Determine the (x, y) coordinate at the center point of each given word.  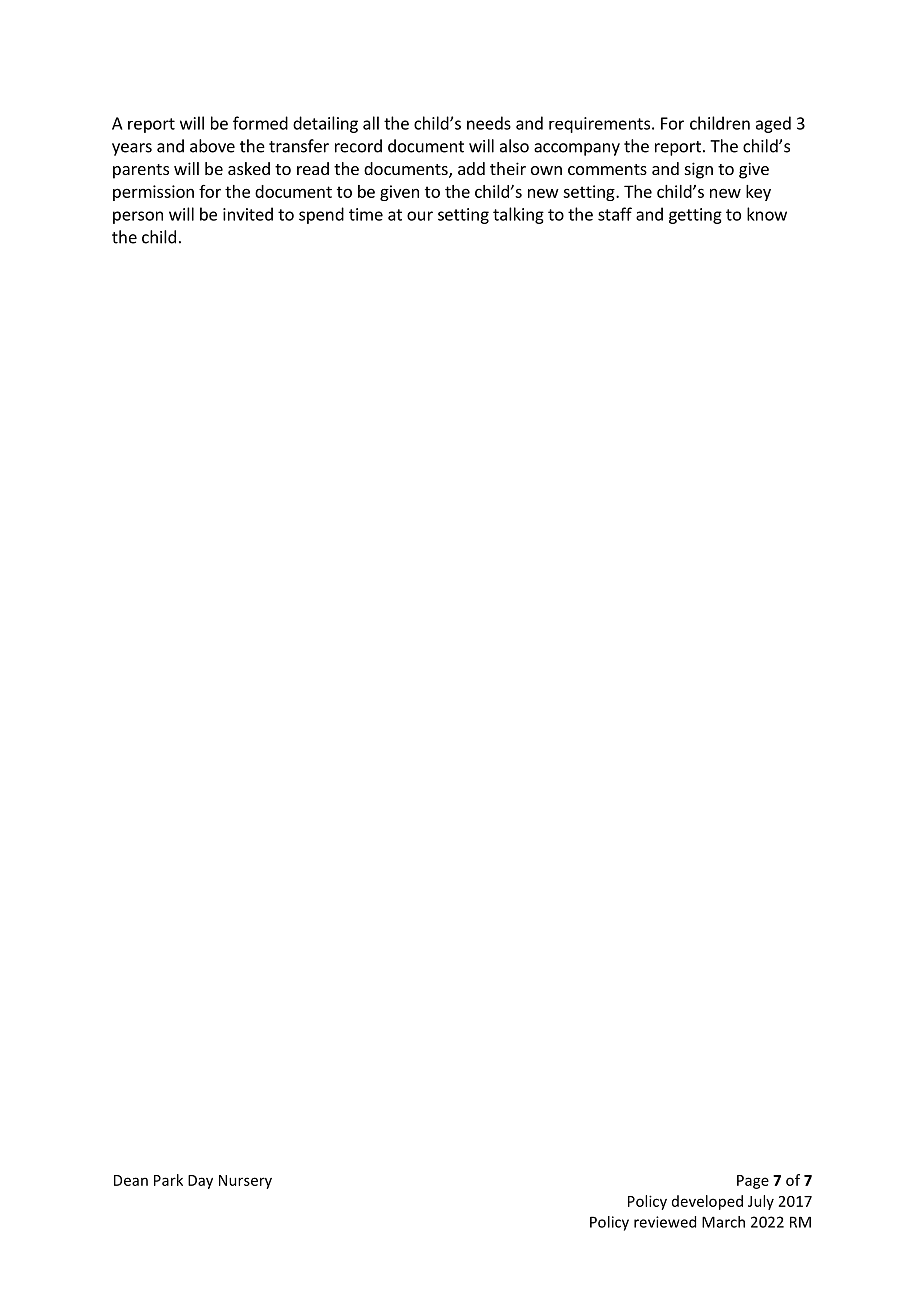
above (212, 146)
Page (753, 1182)
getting (695, 216)
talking (518, 215)
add (471, 168)
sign (699, 170)
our (420, 216)
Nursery (245, 1182)
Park (168, 1180)
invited (248, 214)
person (138, 217)
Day (200, 1182)
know (767, 214)
